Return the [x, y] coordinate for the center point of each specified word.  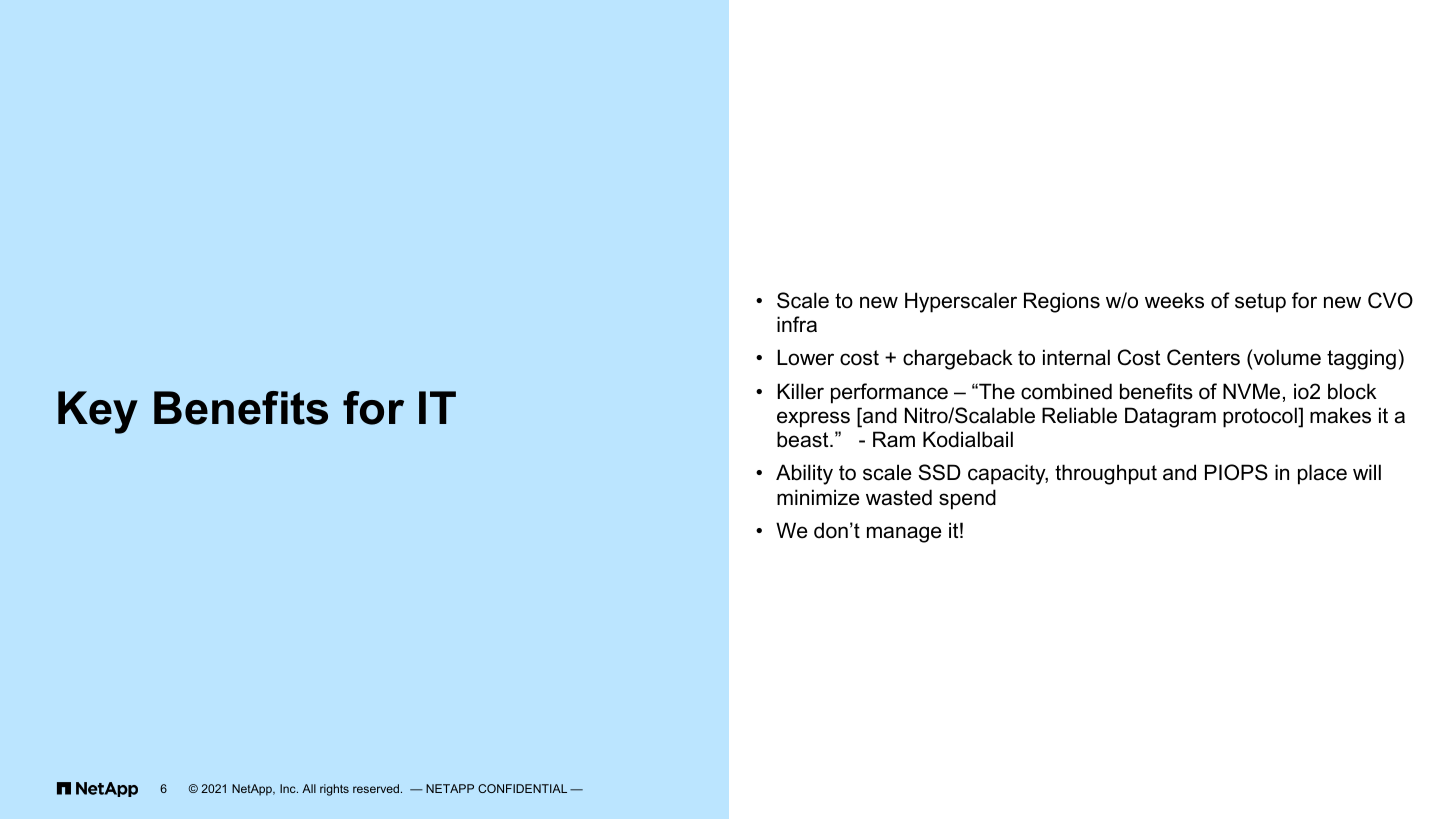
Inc [289, 788]
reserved [376, 788]
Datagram [1170, 417]
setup [1260, 303]
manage [904, 534]
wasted [899, 497]
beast [804, 439]
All [309, 788]
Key [98, 412]
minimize [818, 497]
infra [797, 324]
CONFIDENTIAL [522, 788]
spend [967, 499]
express [813, 419]
